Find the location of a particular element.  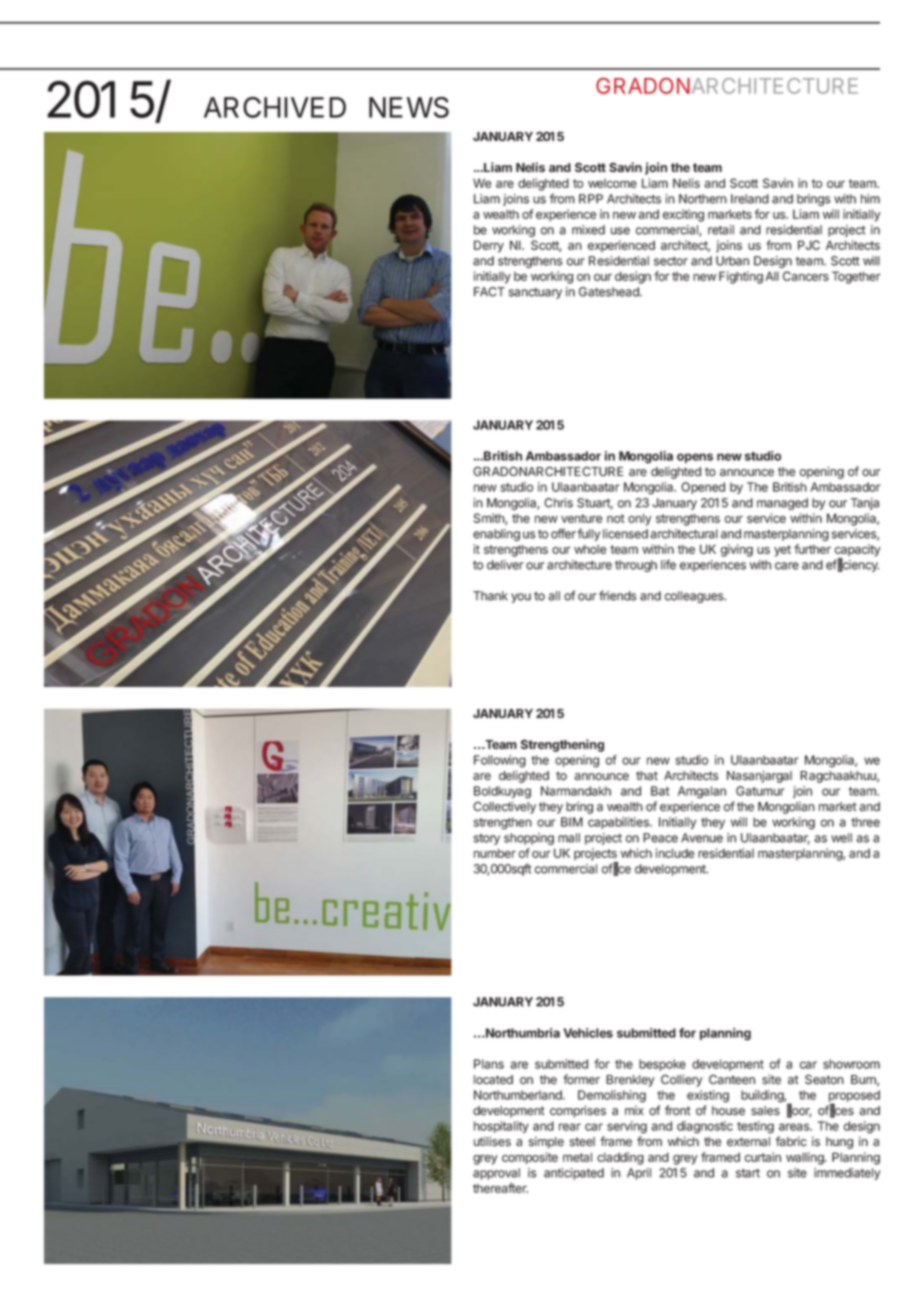

utilises is located at coordinates (492, 1141).
